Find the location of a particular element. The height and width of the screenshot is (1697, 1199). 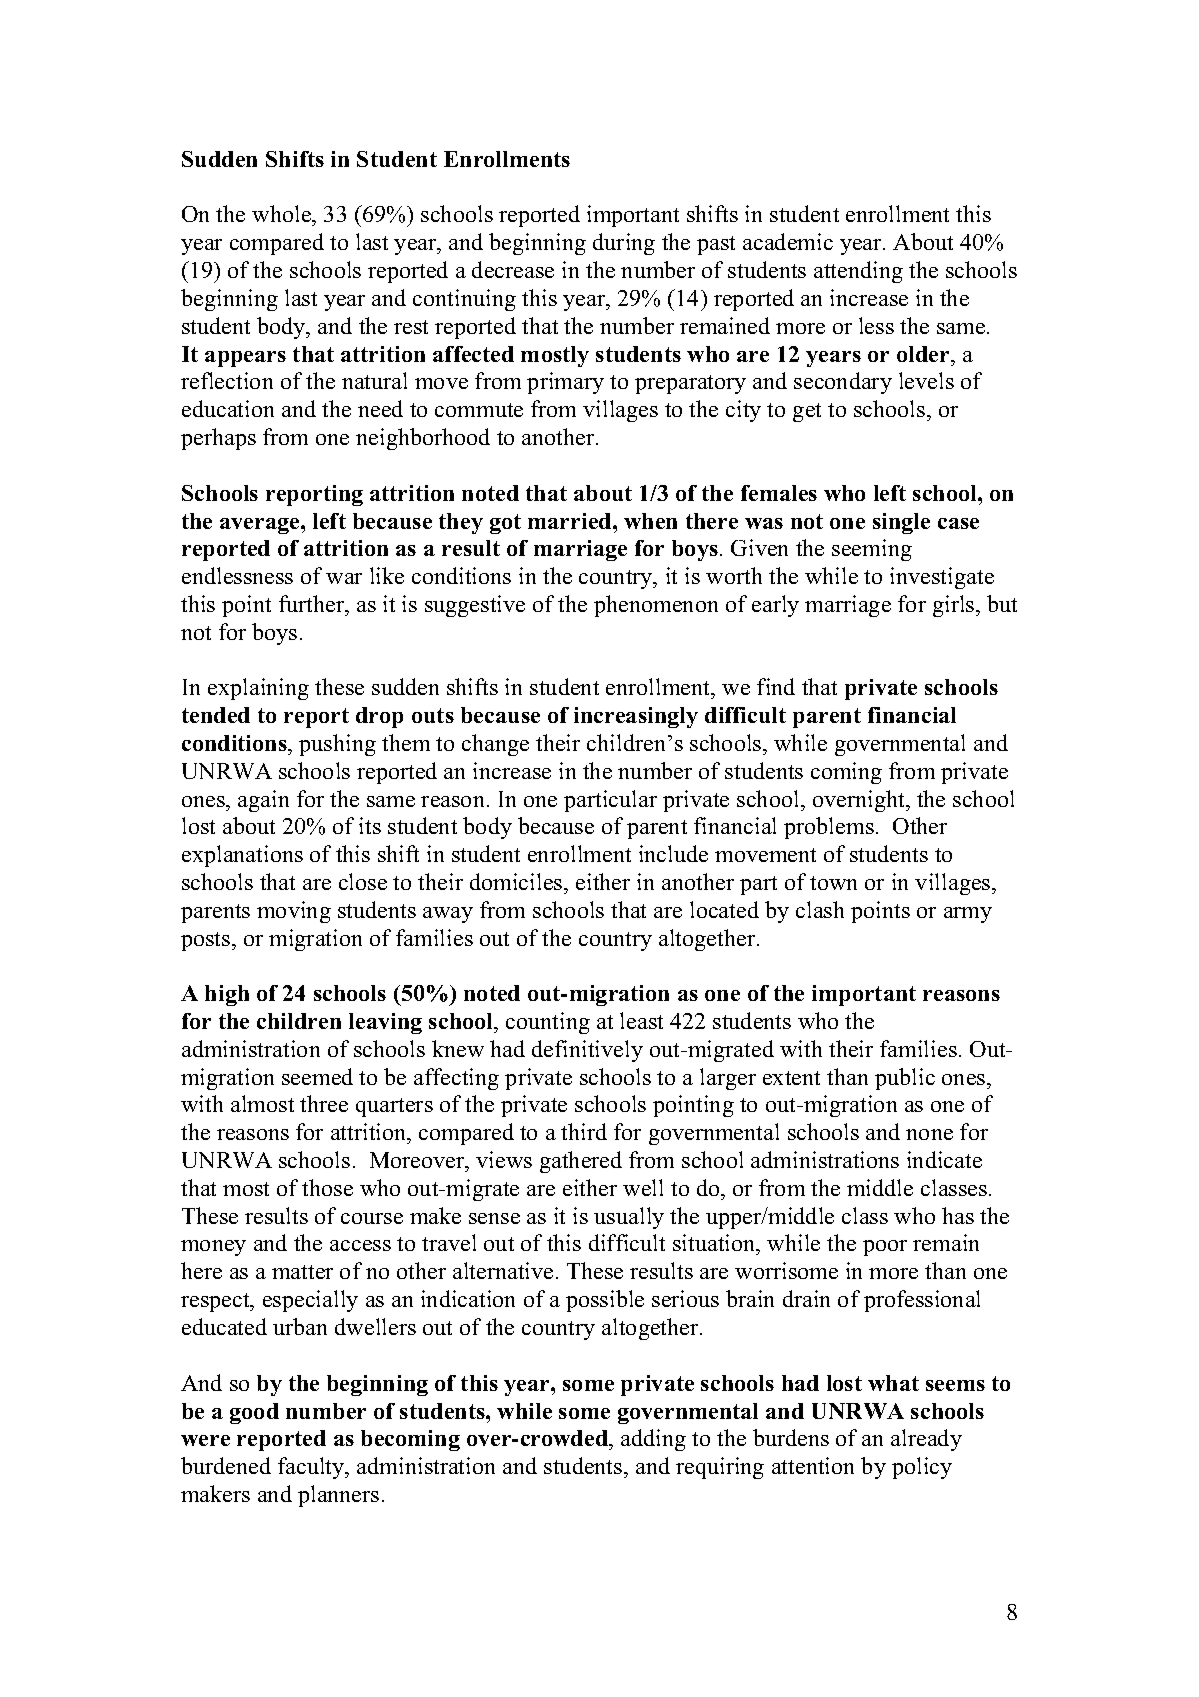

those is located at coordinates (327, 1187).
